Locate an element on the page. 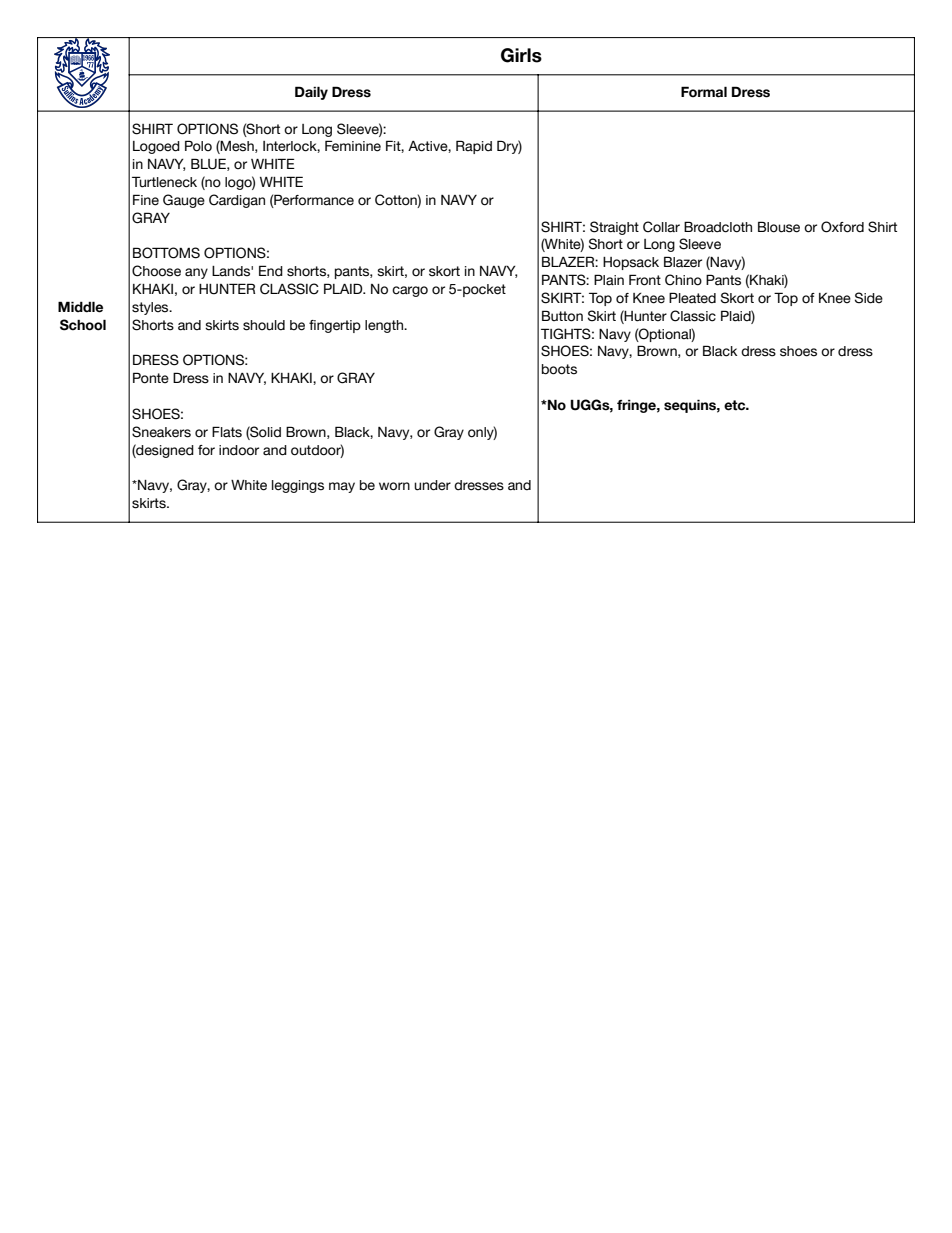 The height and width of the image is (1233, 952). Chino is located at coordinates (683, 280).
